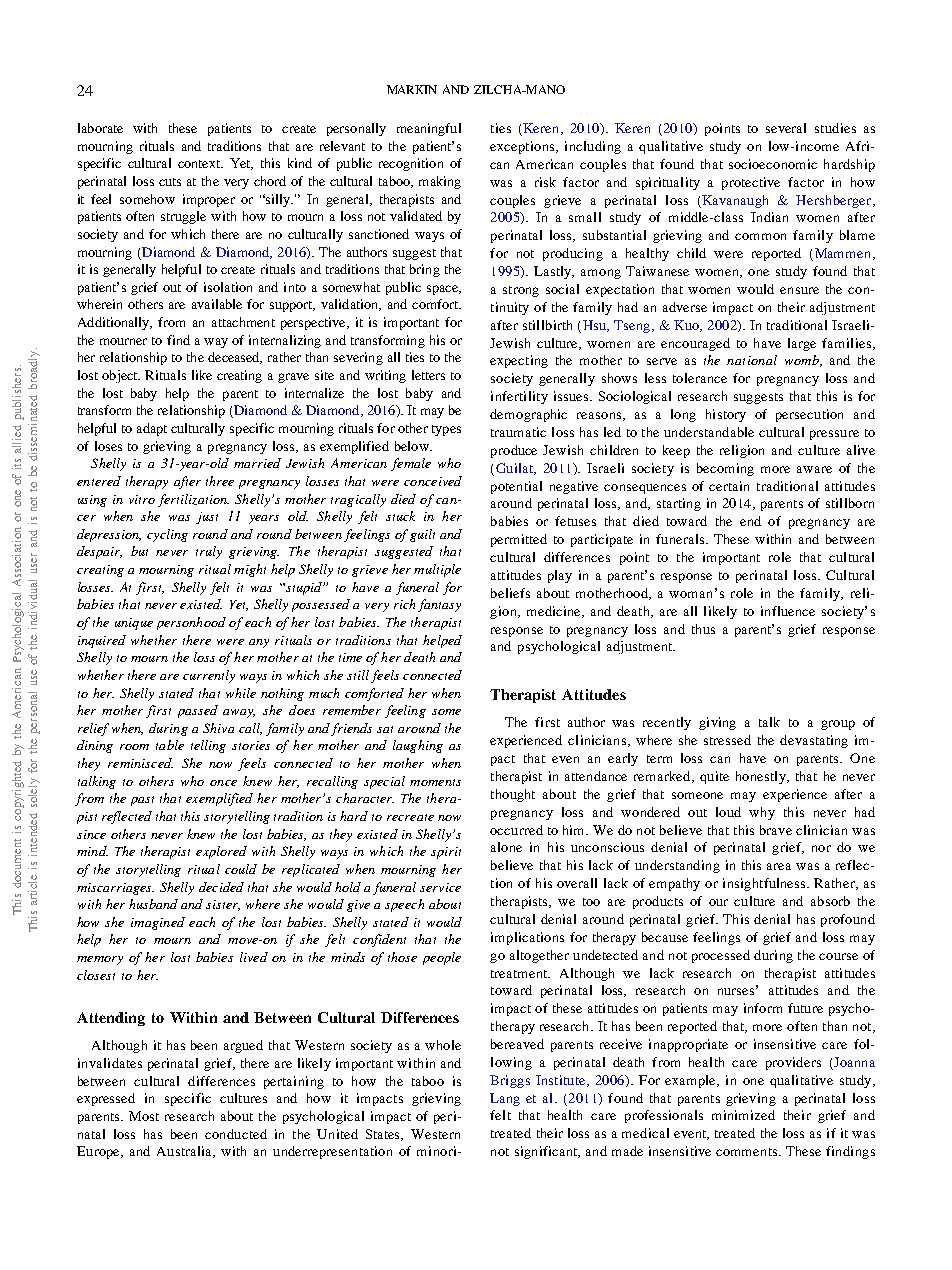  What do you see at coordinates (788, 611) in the screenshot?
I see `influence` at bounding box center [788, 611].
